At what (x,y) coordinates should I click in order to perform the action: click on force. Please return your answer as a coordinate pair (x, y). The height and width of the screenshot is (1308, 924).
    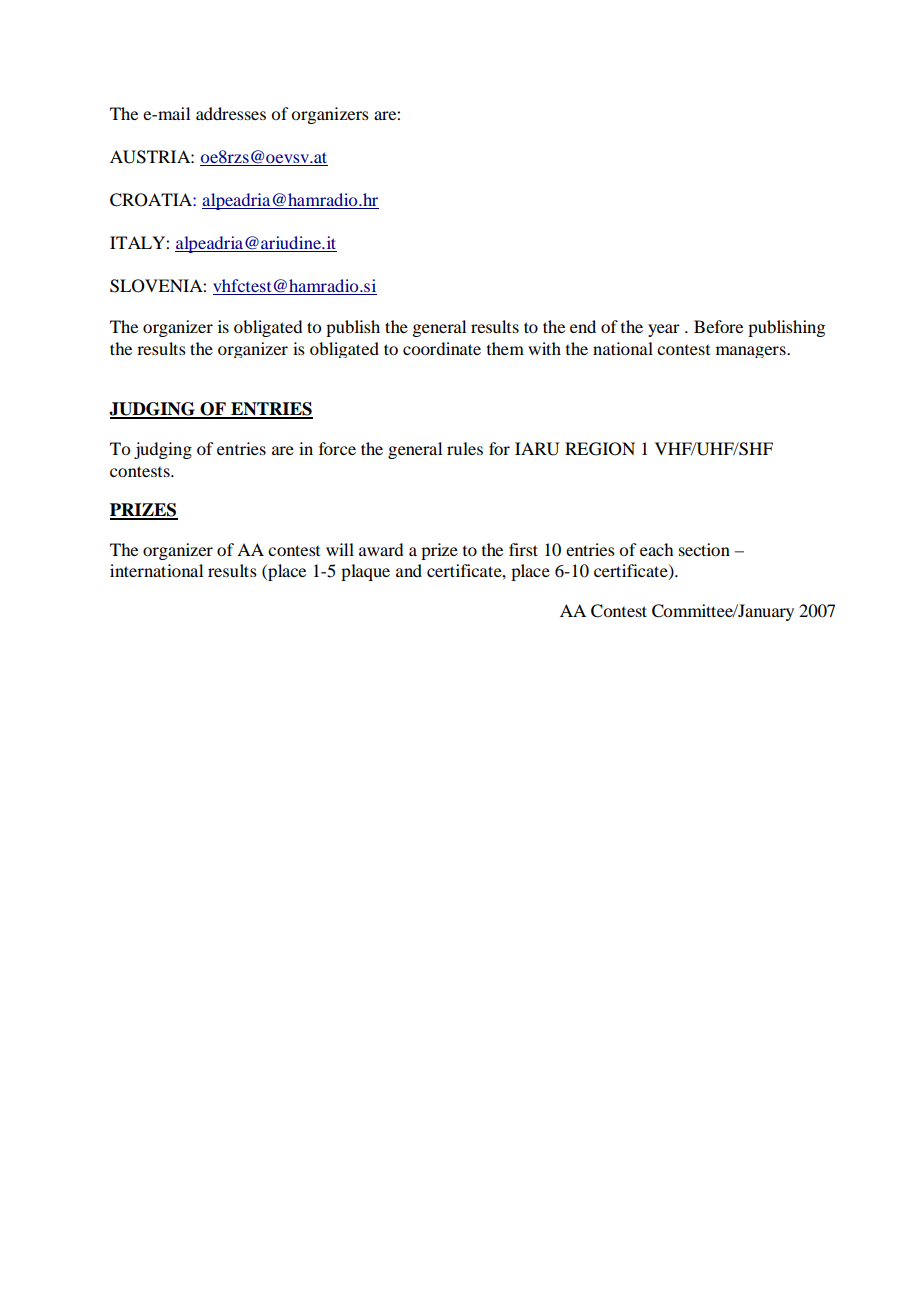
    Looking at the image, I should click on (337, 448).
